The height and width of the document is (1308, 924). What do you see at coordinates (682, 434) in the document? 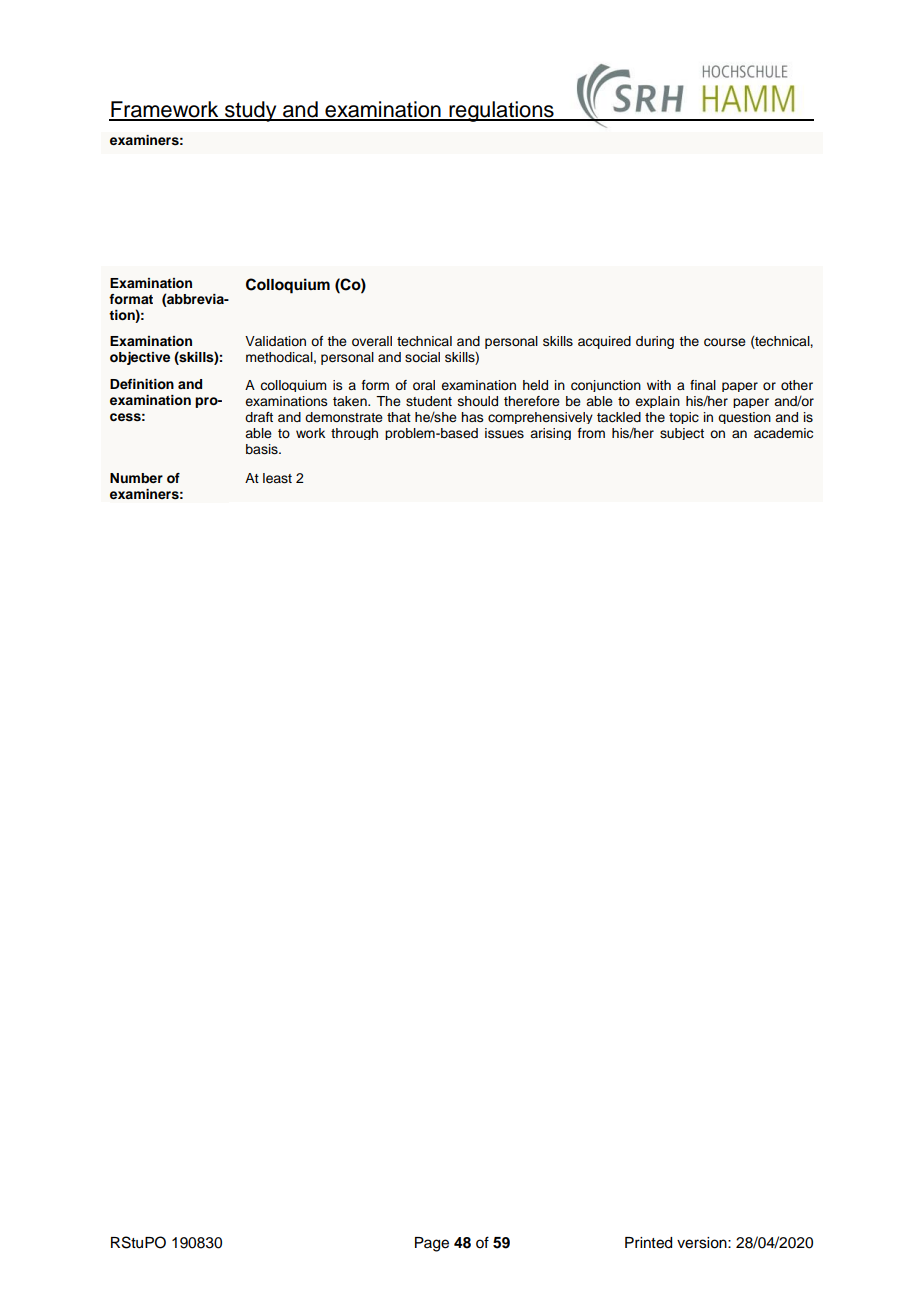
I see `subject` at bounding box center [682, 434].
